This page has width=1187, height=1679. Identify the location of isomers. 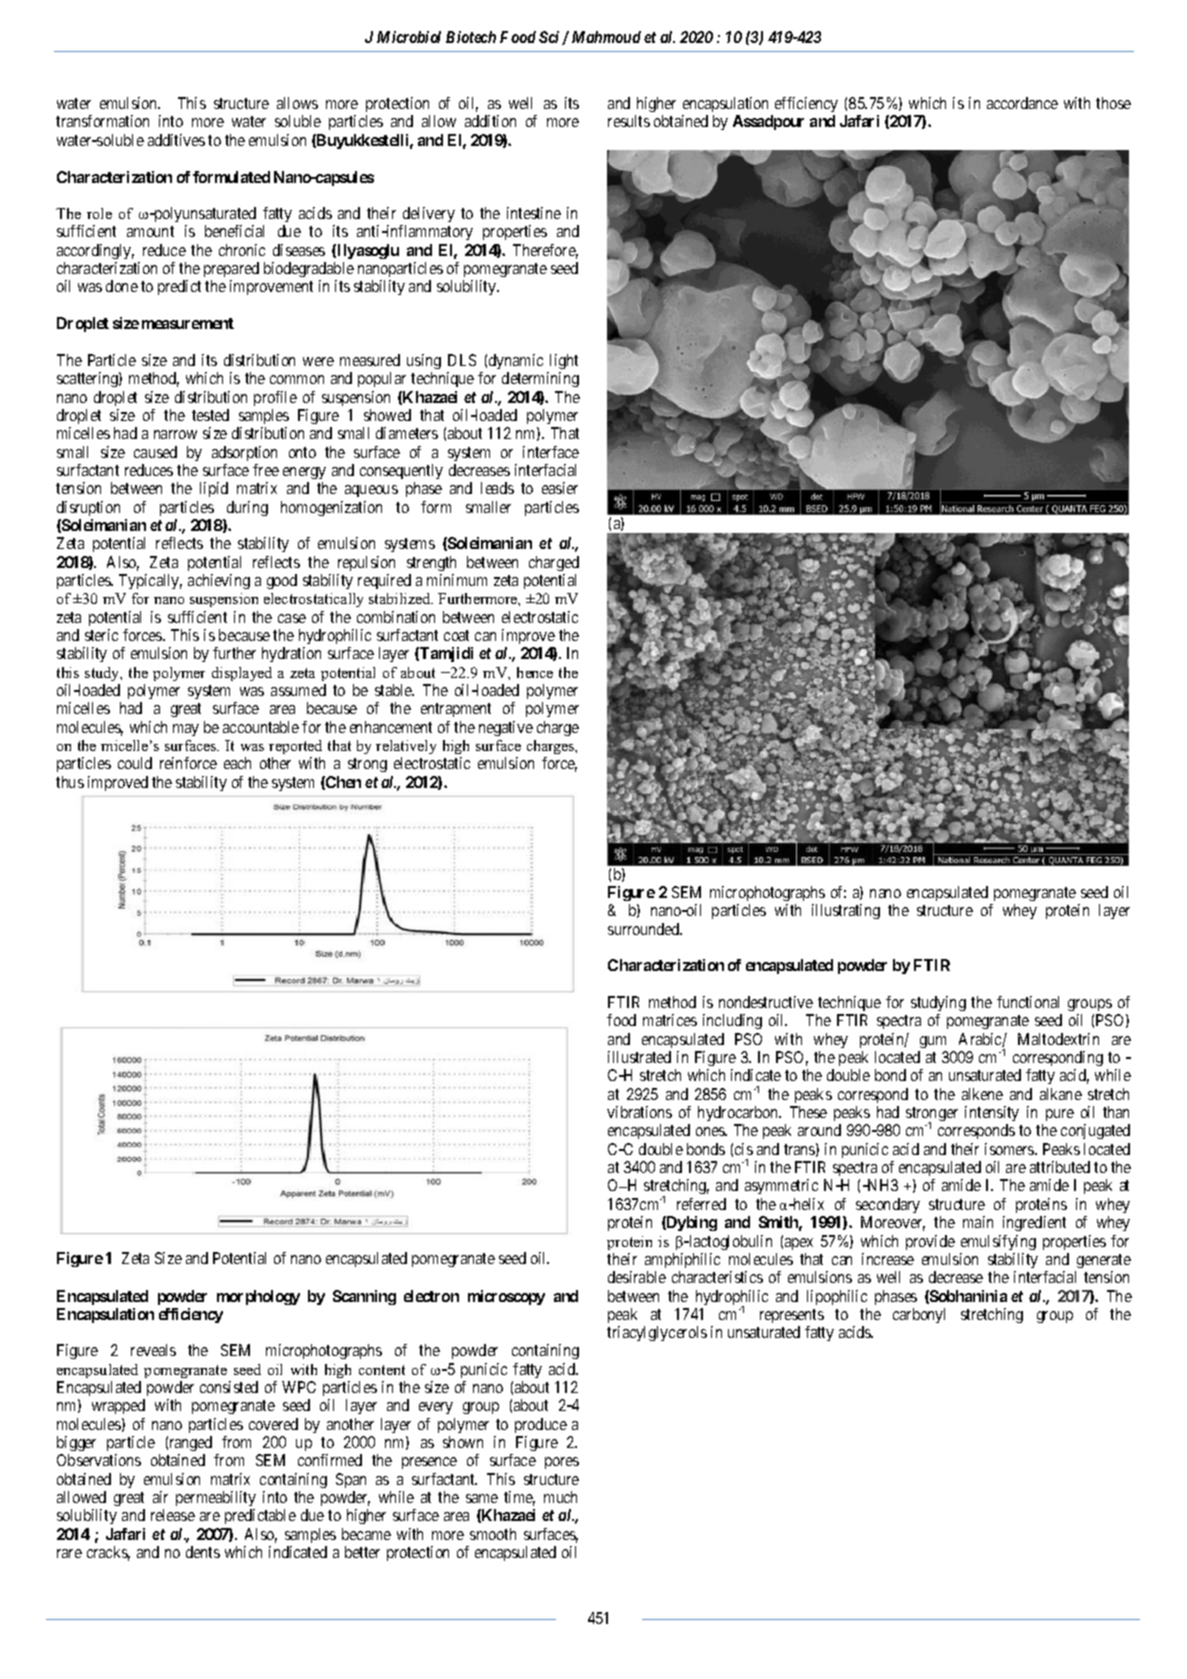
(1010, 1149).
